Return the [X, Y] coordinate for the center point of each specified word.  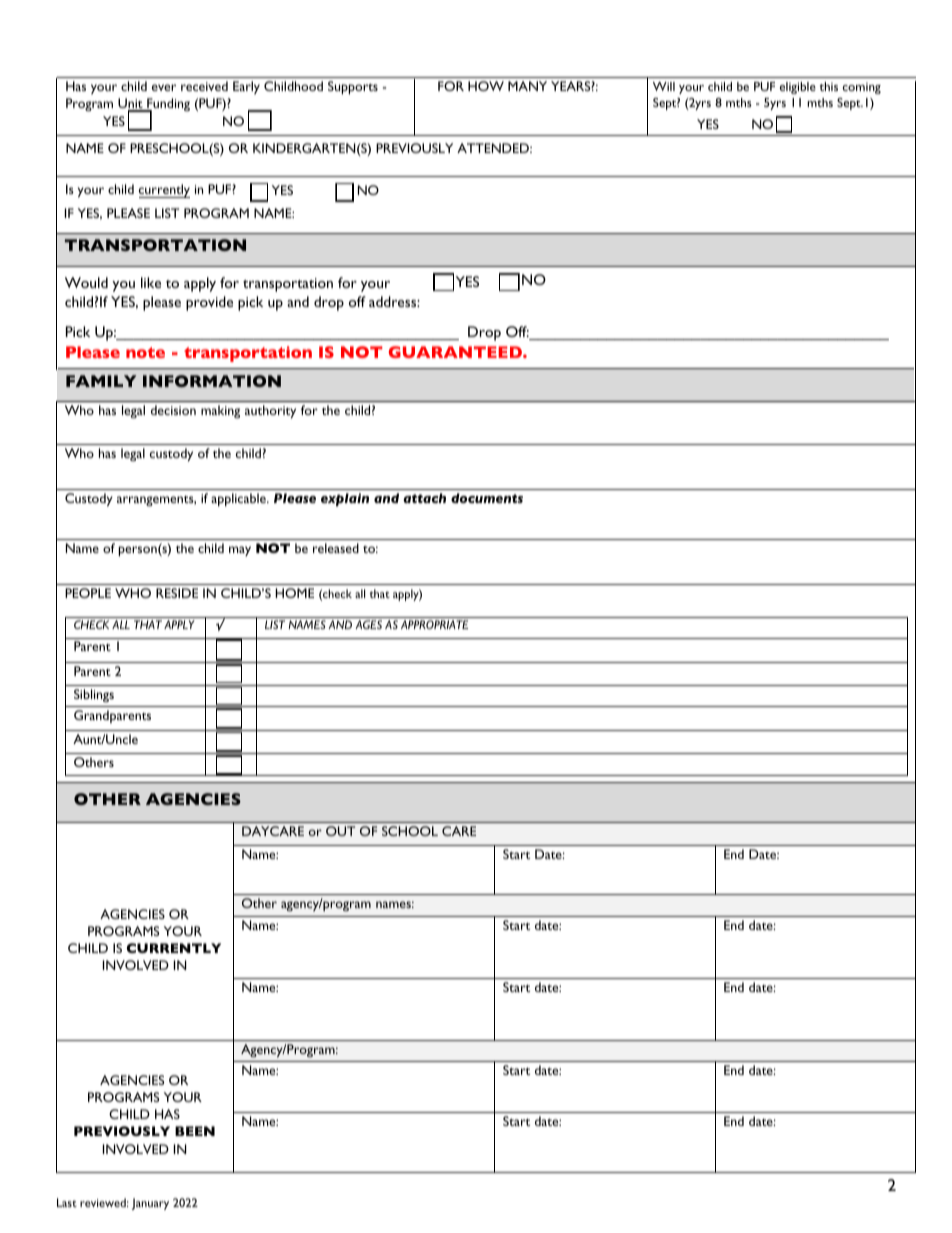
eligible [798, 88]
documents [487, 498]
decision [173, 410]
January [150, 1204]
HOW [486, 86]
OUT [340, 831]
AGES [368, 624]
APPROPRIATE [434, 624]
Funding [167, 106]
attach [424, 498]
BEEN [195, 1131]
